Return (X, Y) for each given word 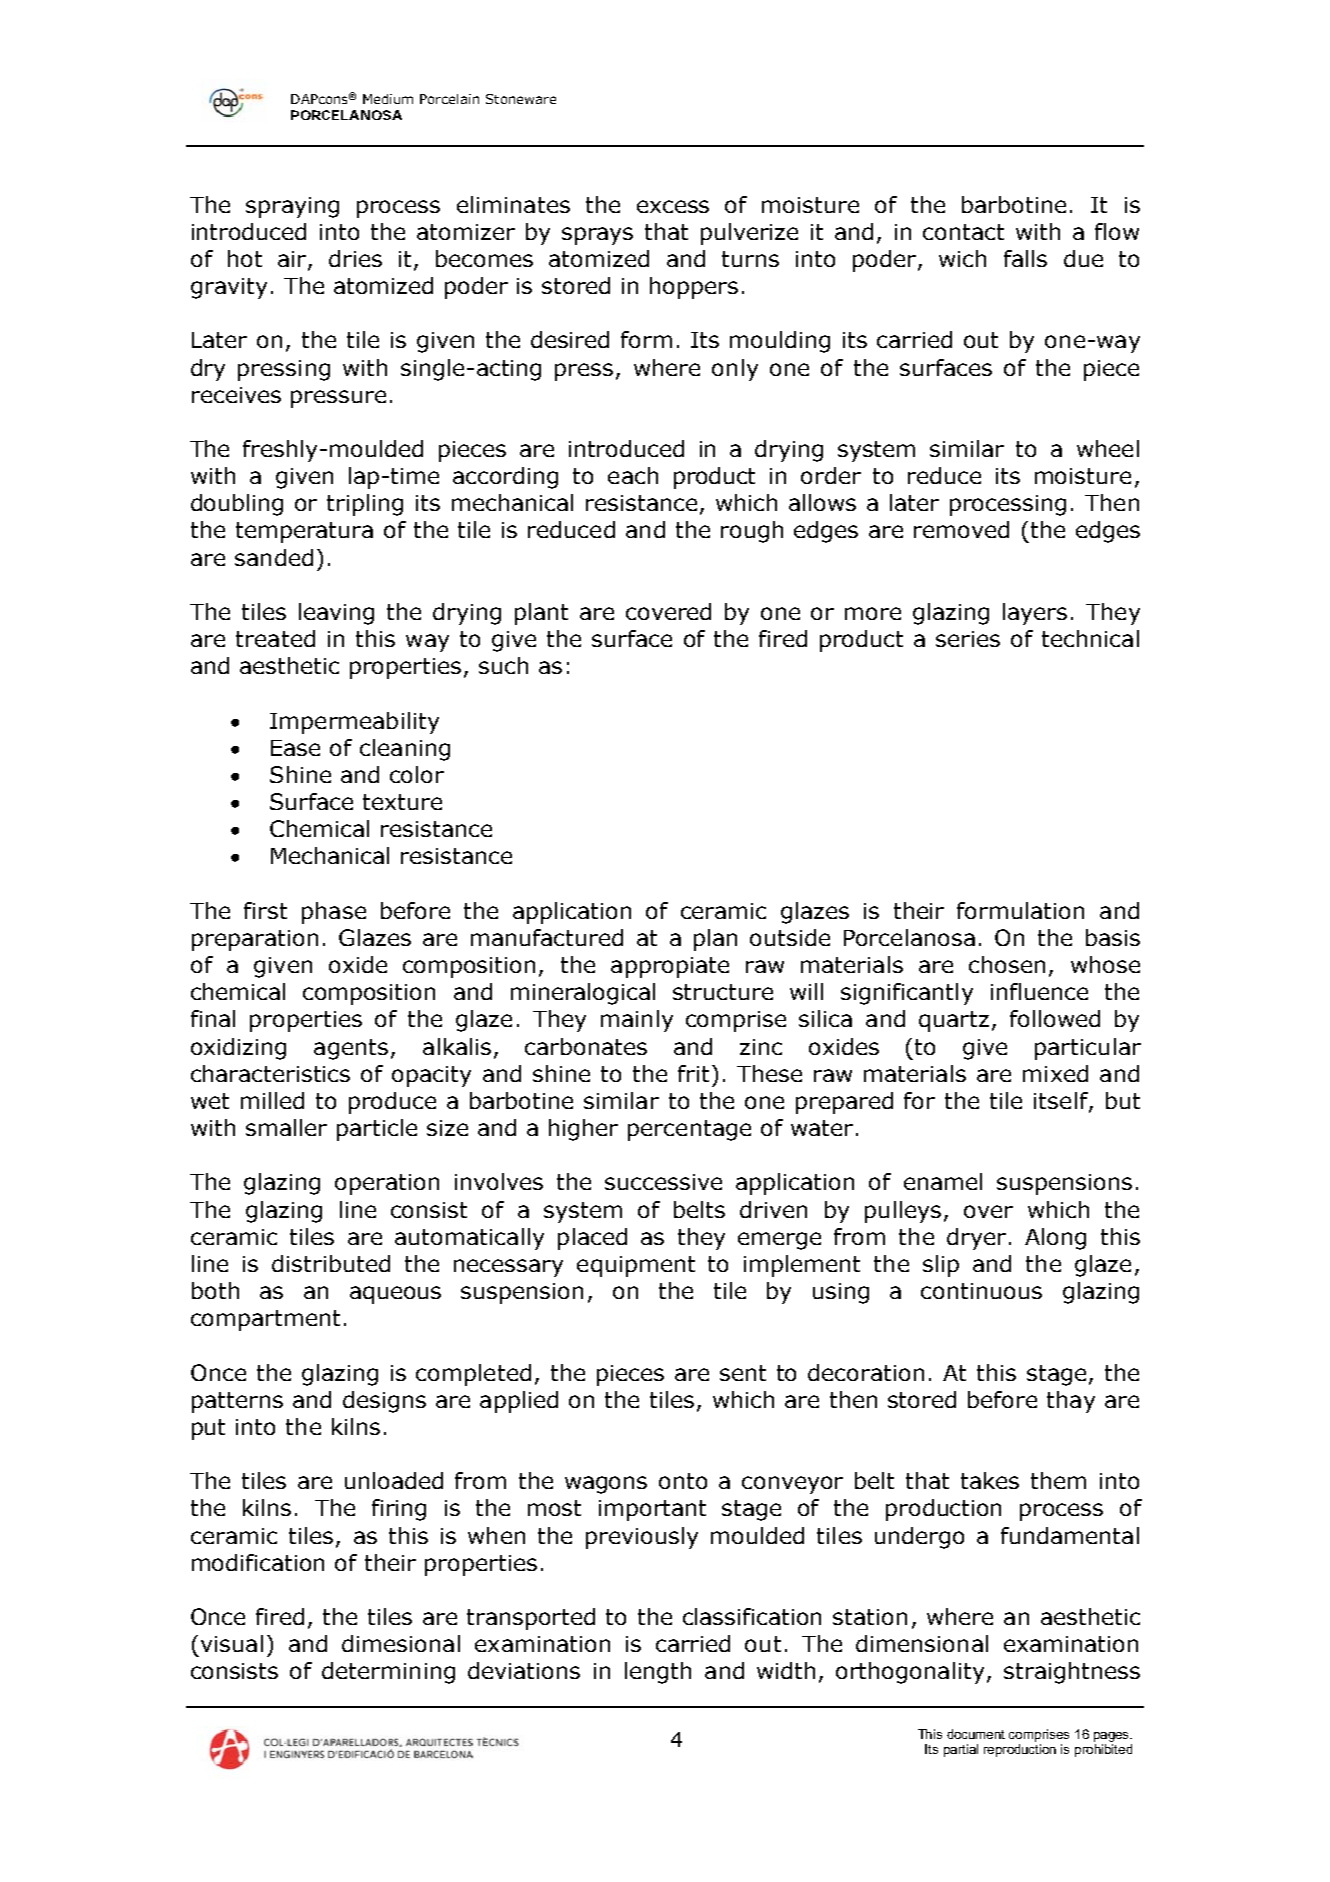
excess (673, 206)
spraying (292, 207)
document (976, 1734)
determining (388, 1673)
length (658, 1673)
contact (963, 232)
